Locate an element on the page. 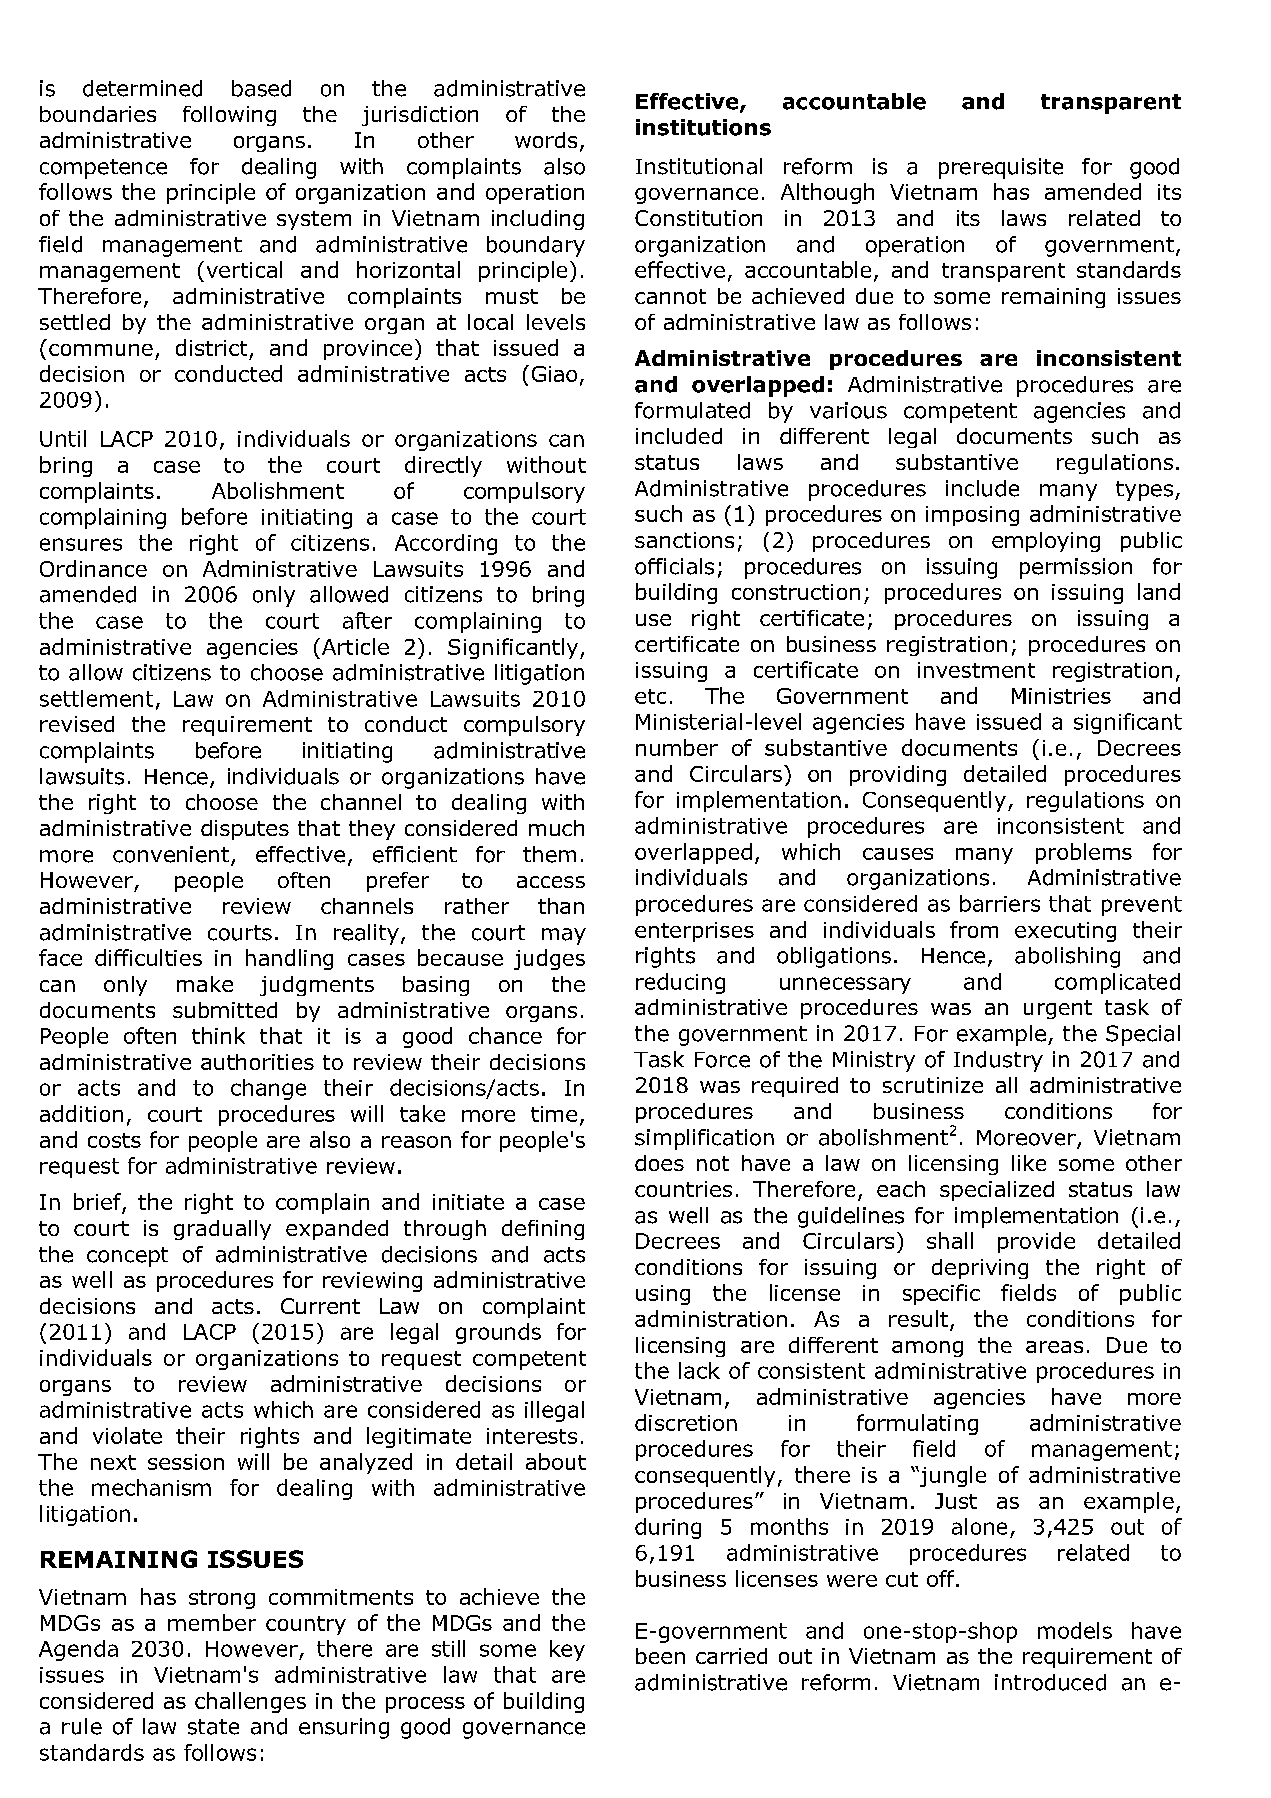 The width and height of the page is (1271, 1798). challenges is located at coordinates (250, 1702).
